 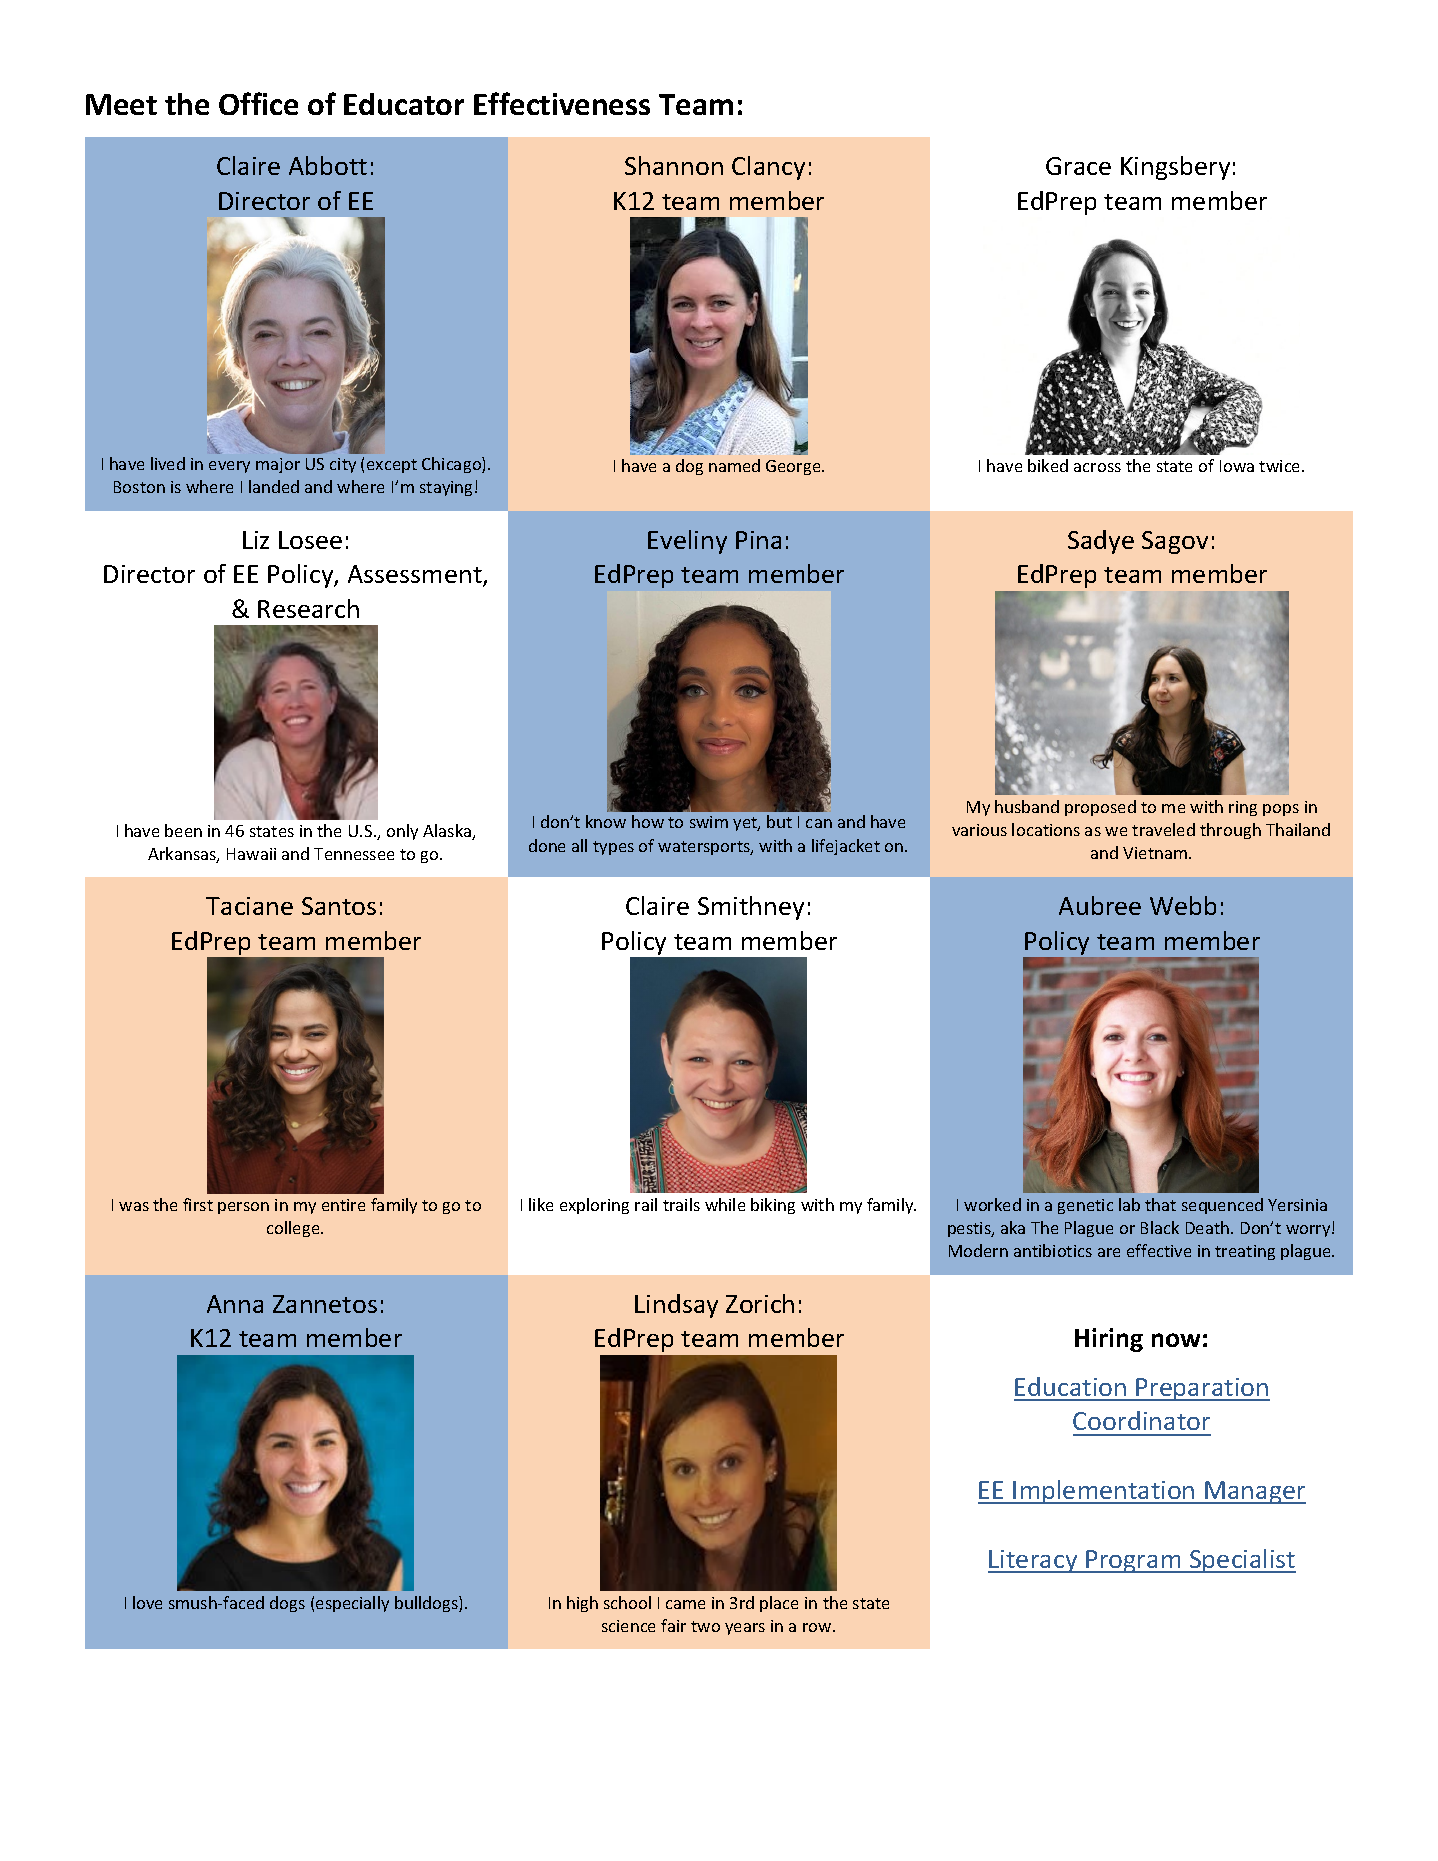 I want to click on while, so click(x=725, y=1204).
